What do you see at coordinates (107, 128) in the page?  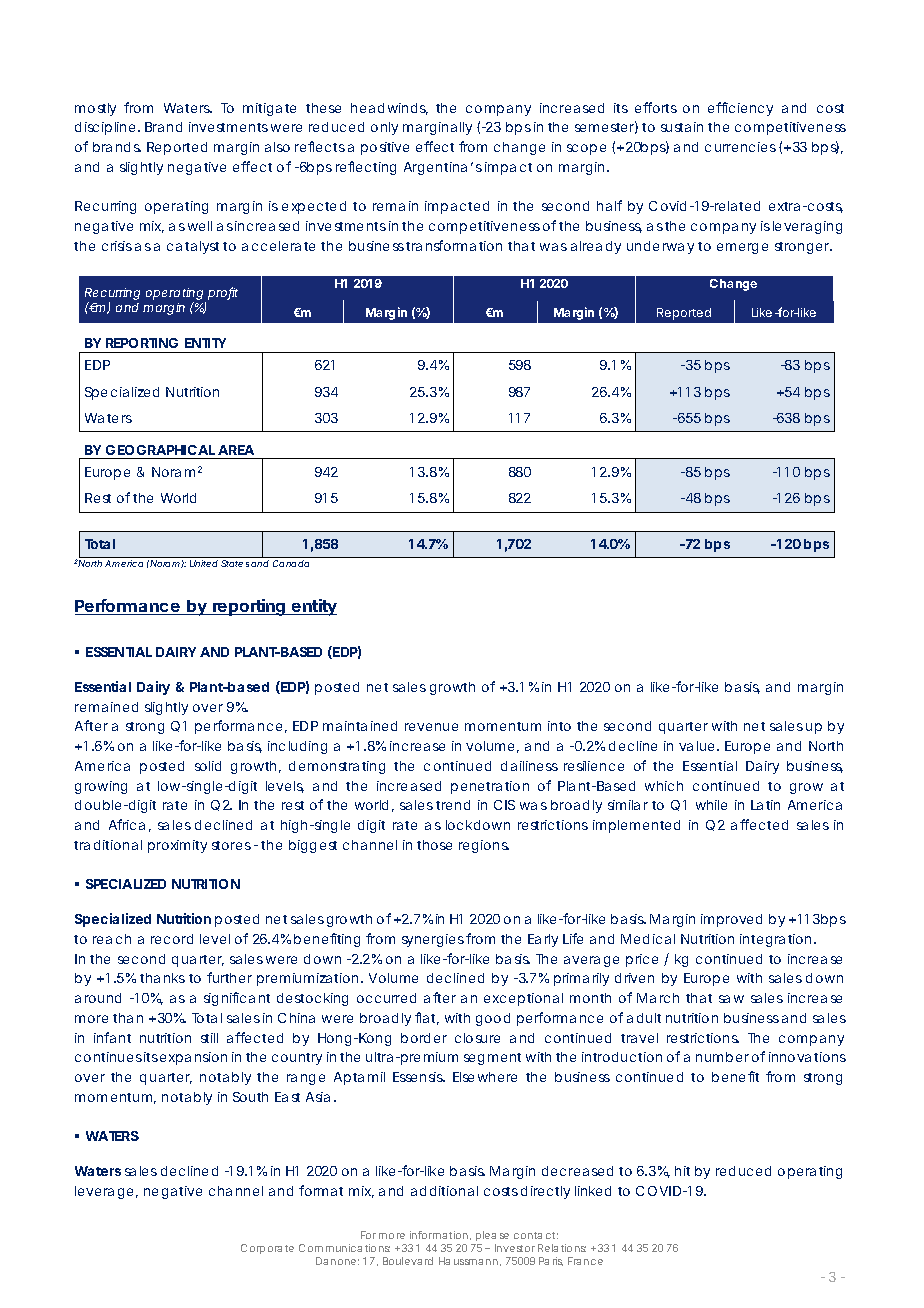 I see `discipline` at bounding box center [107, 128].
